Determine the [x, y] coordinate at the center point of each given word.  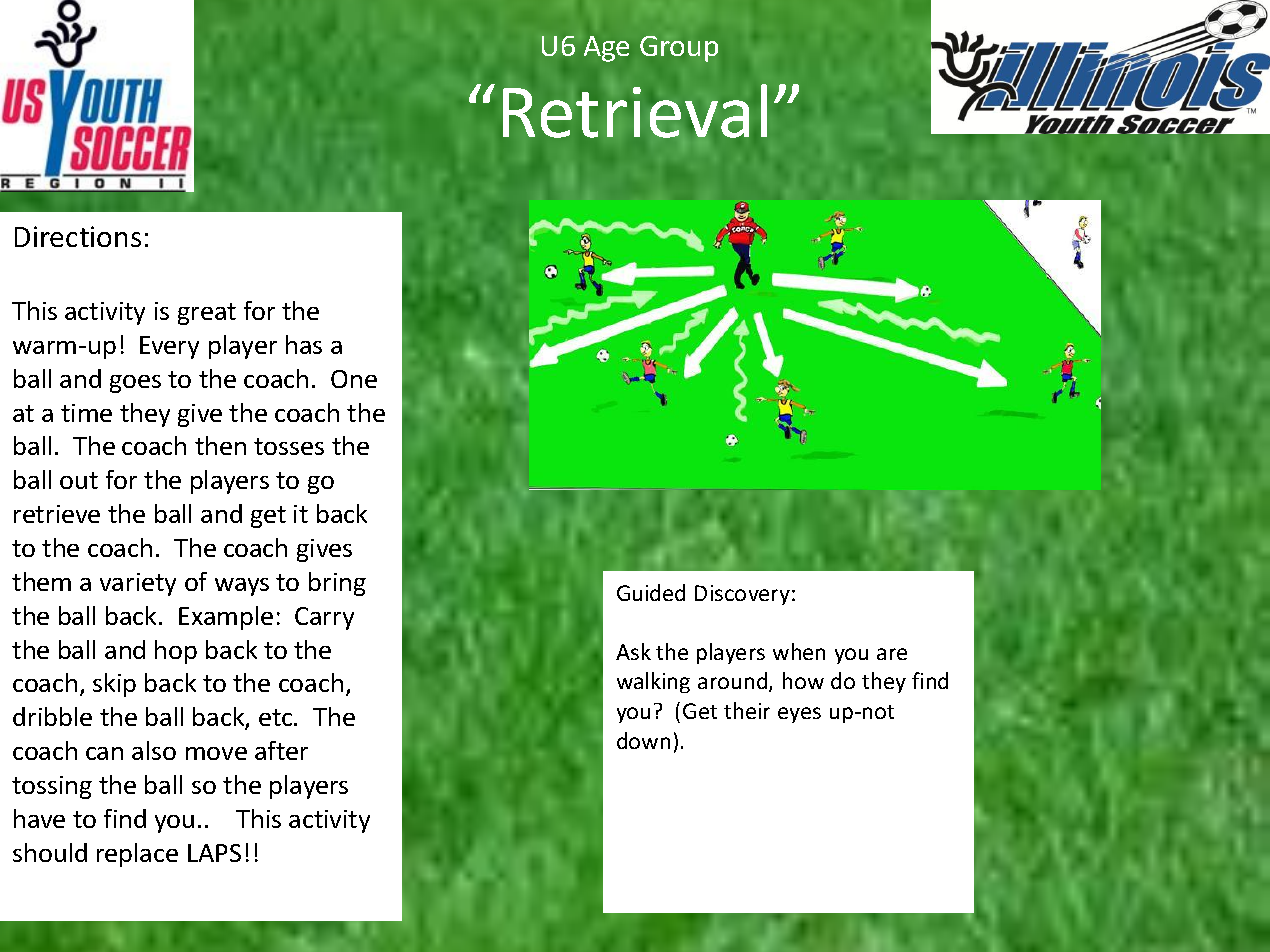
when [799, 651]
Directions [78, 236]
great [207, 314]
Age [606, 49]
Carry [324, 618]
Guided [651, 592]
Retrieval [635, 111]
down [643, 740]
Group [679, 49]
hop [176, 652]
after [281, 750]
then [220, 445]
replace [137, 855]
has [304, 344]
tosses [289, 446]
